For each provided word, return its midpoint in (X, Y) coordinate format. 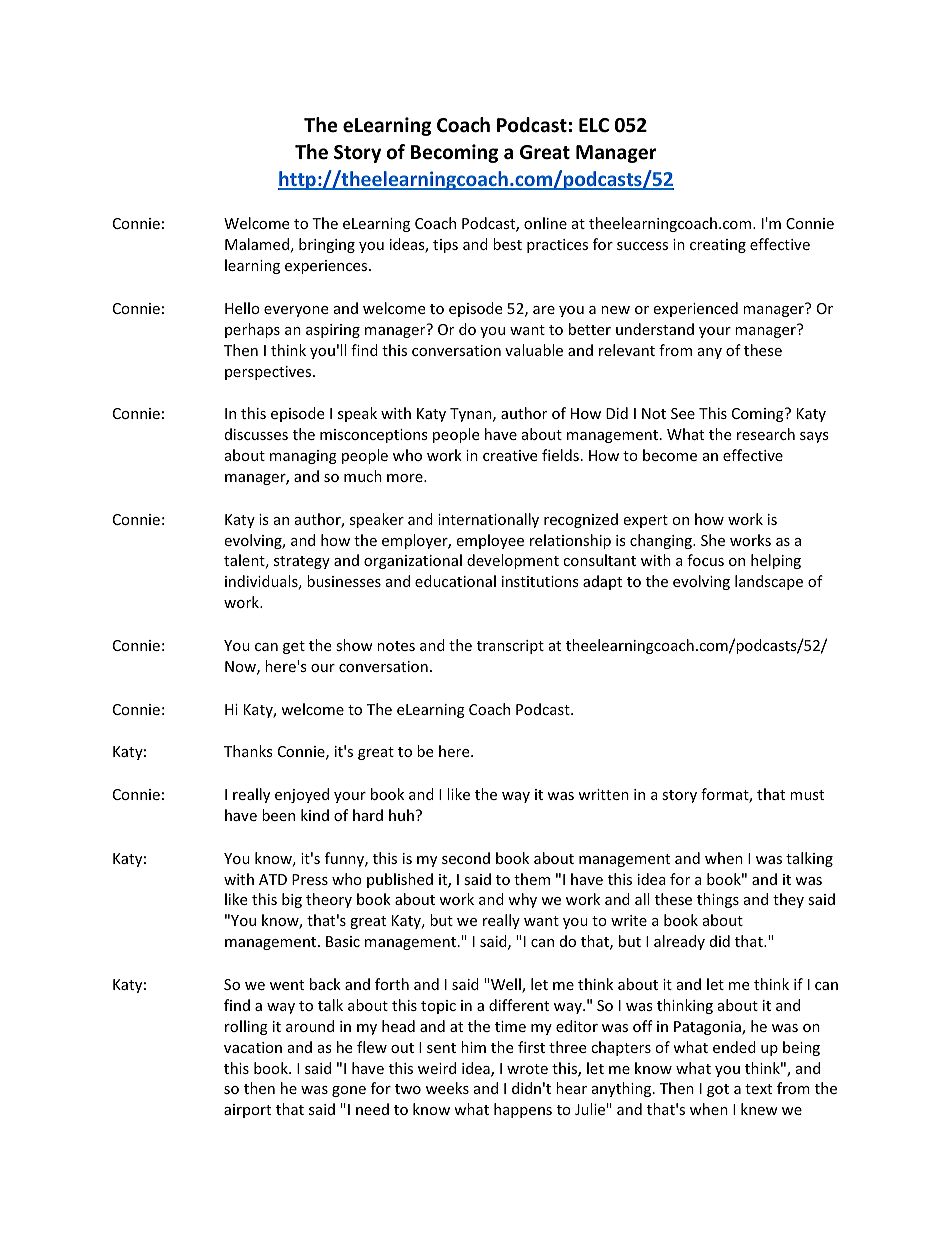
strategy (302, 562)
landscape (769, 582)
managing (303, 457)
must (807, 795)
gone (349, 1091)
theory (329, 900)
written (603, 794)
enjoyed (302, 795)
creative (510, 455)
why (522, 900)
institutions (540, 581)
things (718, 900)
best (507, 244)
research (766, 434)
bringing (327, 245)
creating (718, 246)
